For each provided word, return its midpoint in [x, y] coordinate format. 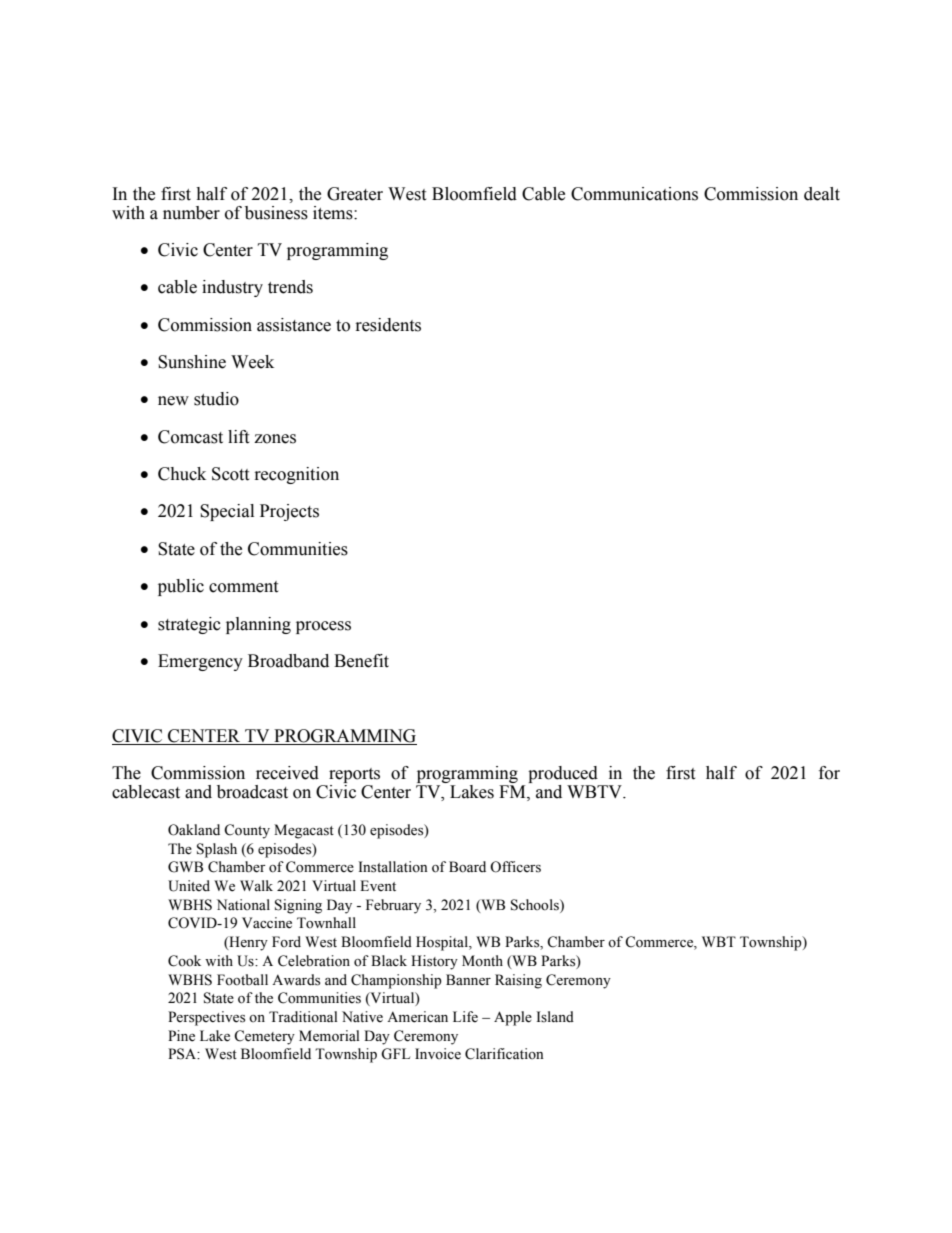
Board [467, 867]
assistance [294, 325]
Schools [536, 905]
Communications [634, 194]
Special [227, 512]
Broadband [288, 661]
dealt [822, 194]
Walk [256, 885]
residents [388, 325]
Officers [515, 867]
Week [252, 362]
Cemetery [264, 1037]
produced [563, 774]
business [276, 213]
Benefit [361, 661]
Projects [289, 512]
